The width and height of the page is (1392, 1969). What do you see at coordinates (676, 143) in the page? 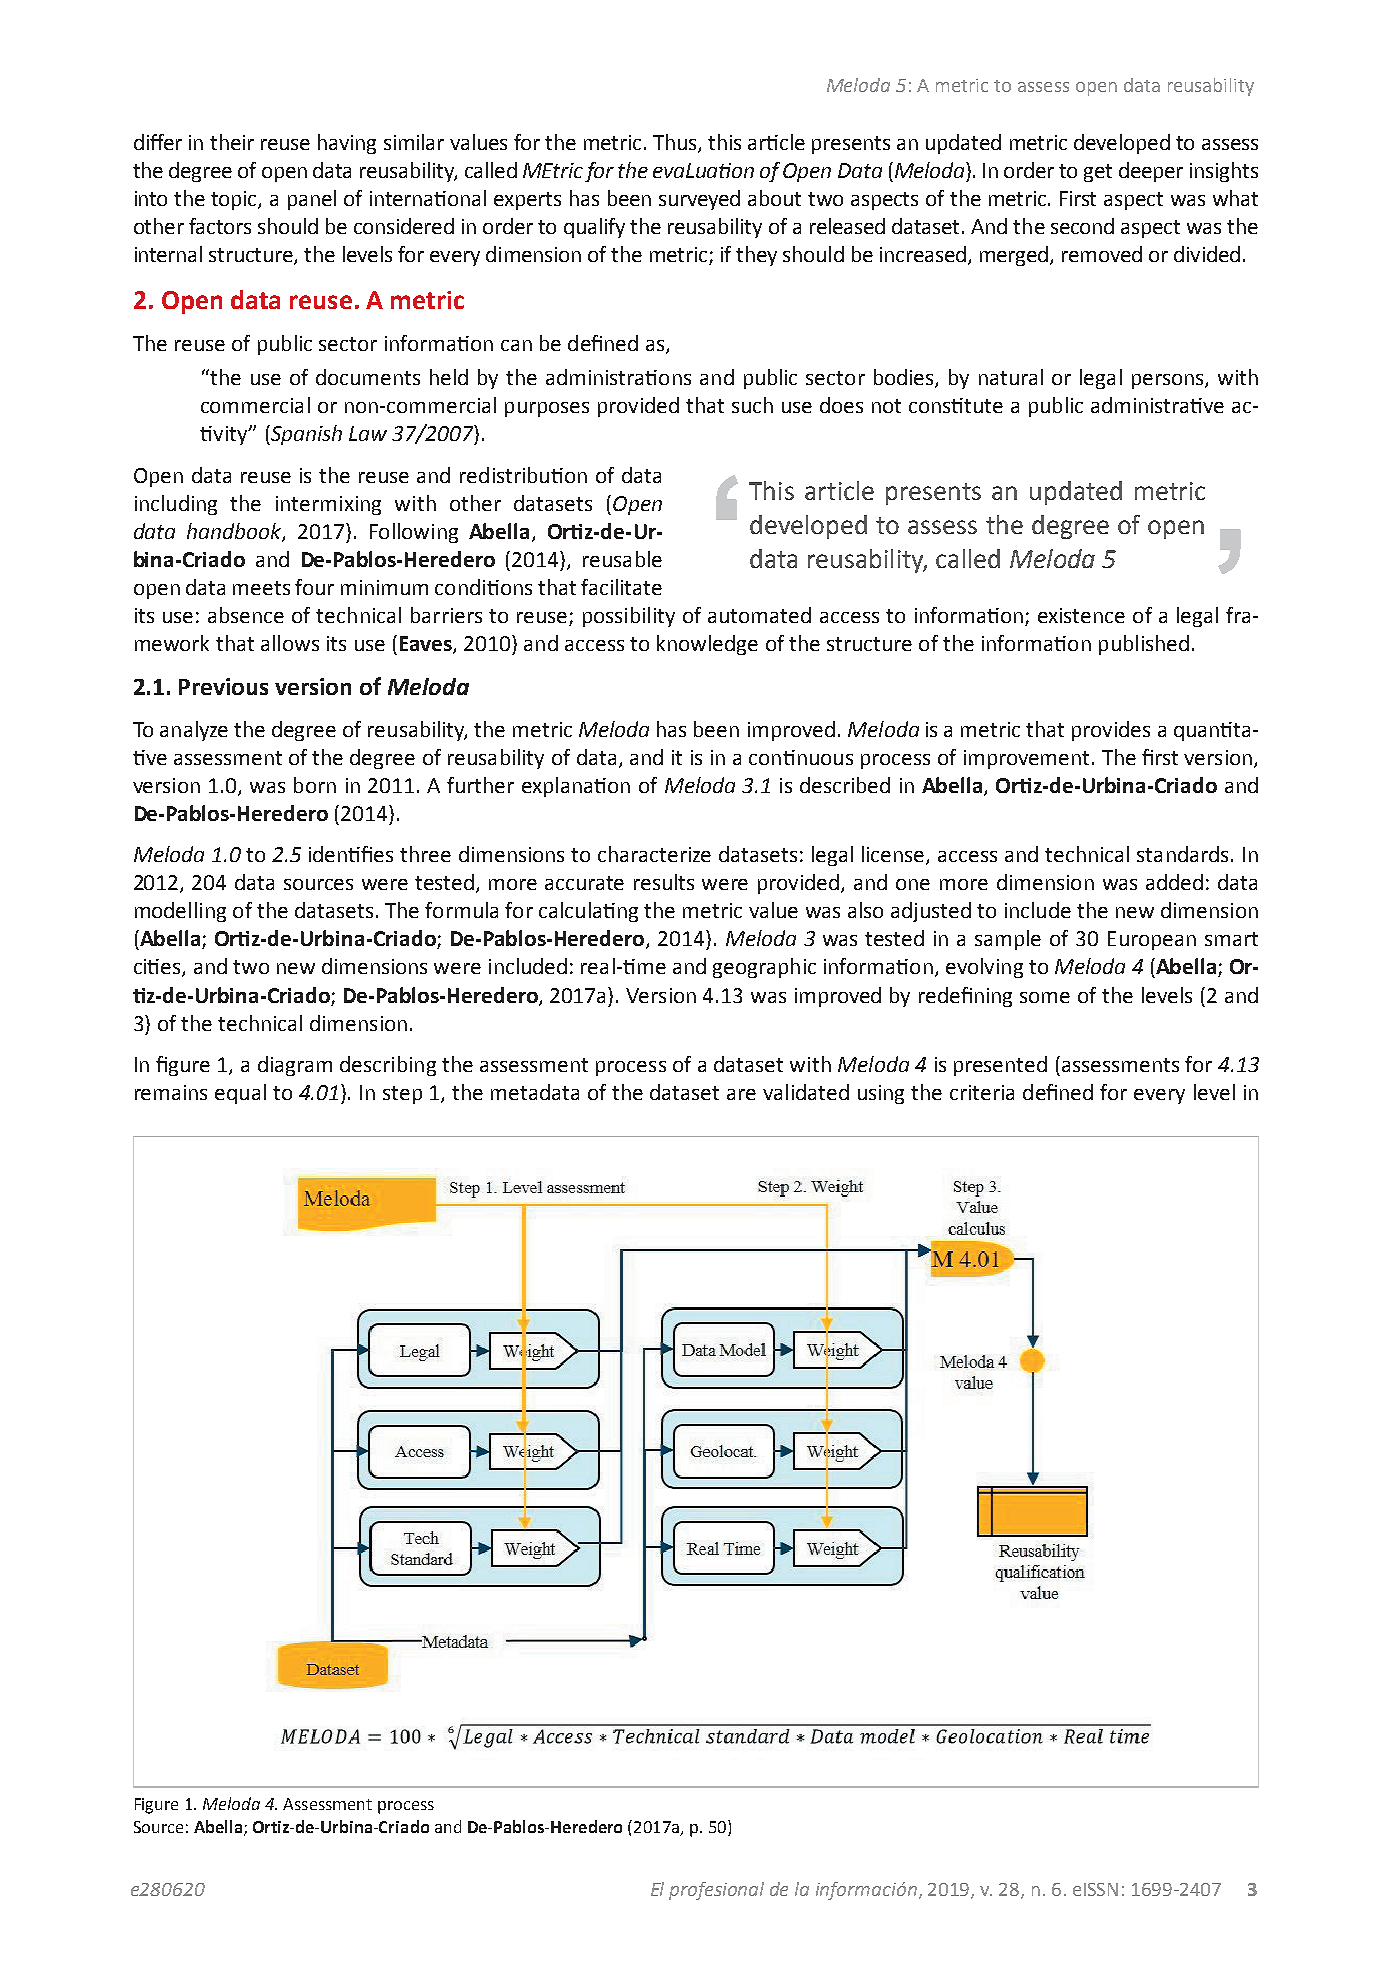
I see `Thus` at bounding box center [676, 143].
